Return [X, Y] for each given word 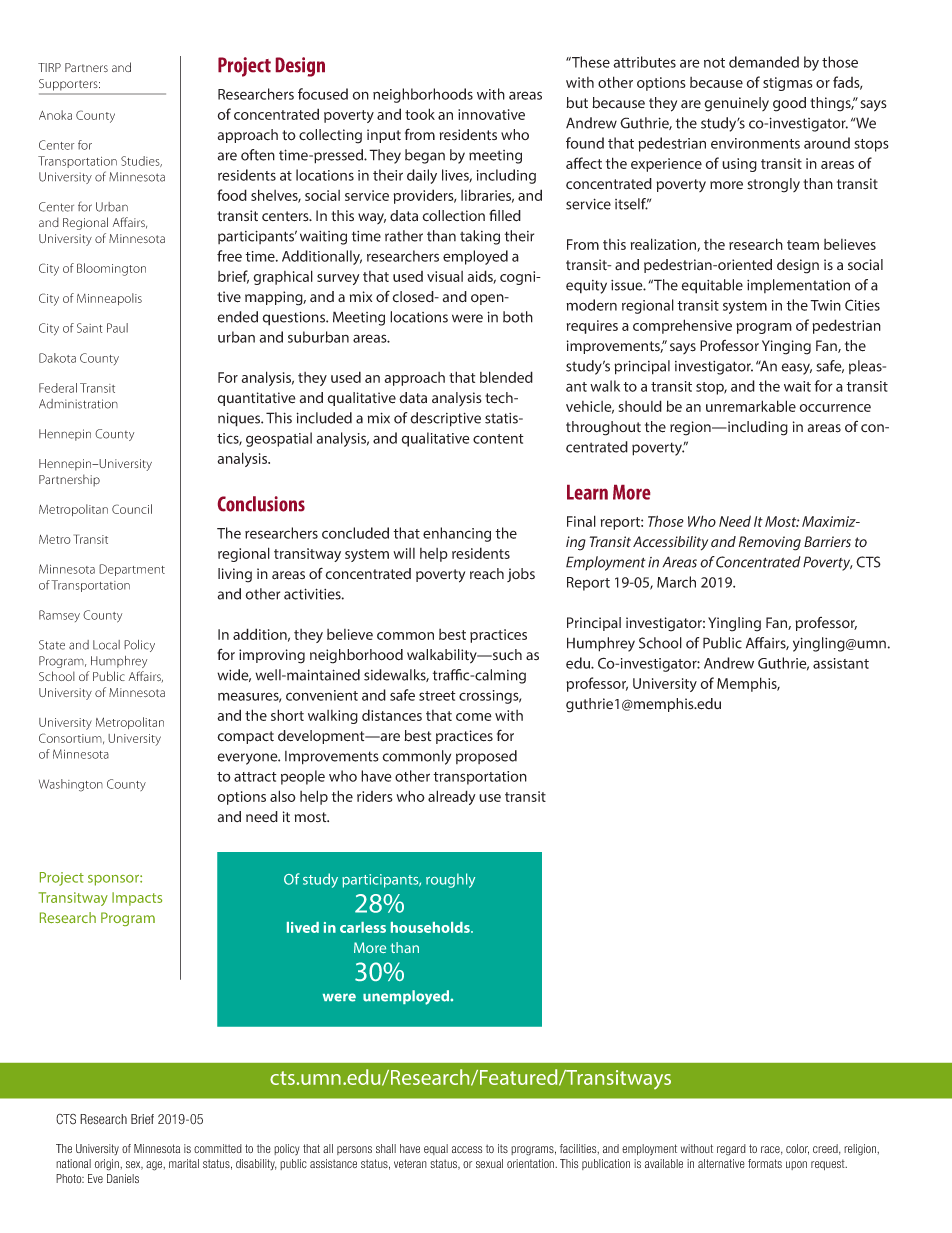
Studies [141, 161]
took [420, 114]
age [155, 1166]
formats [765, 1163]
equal [436, 1149]
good [789, 104]
